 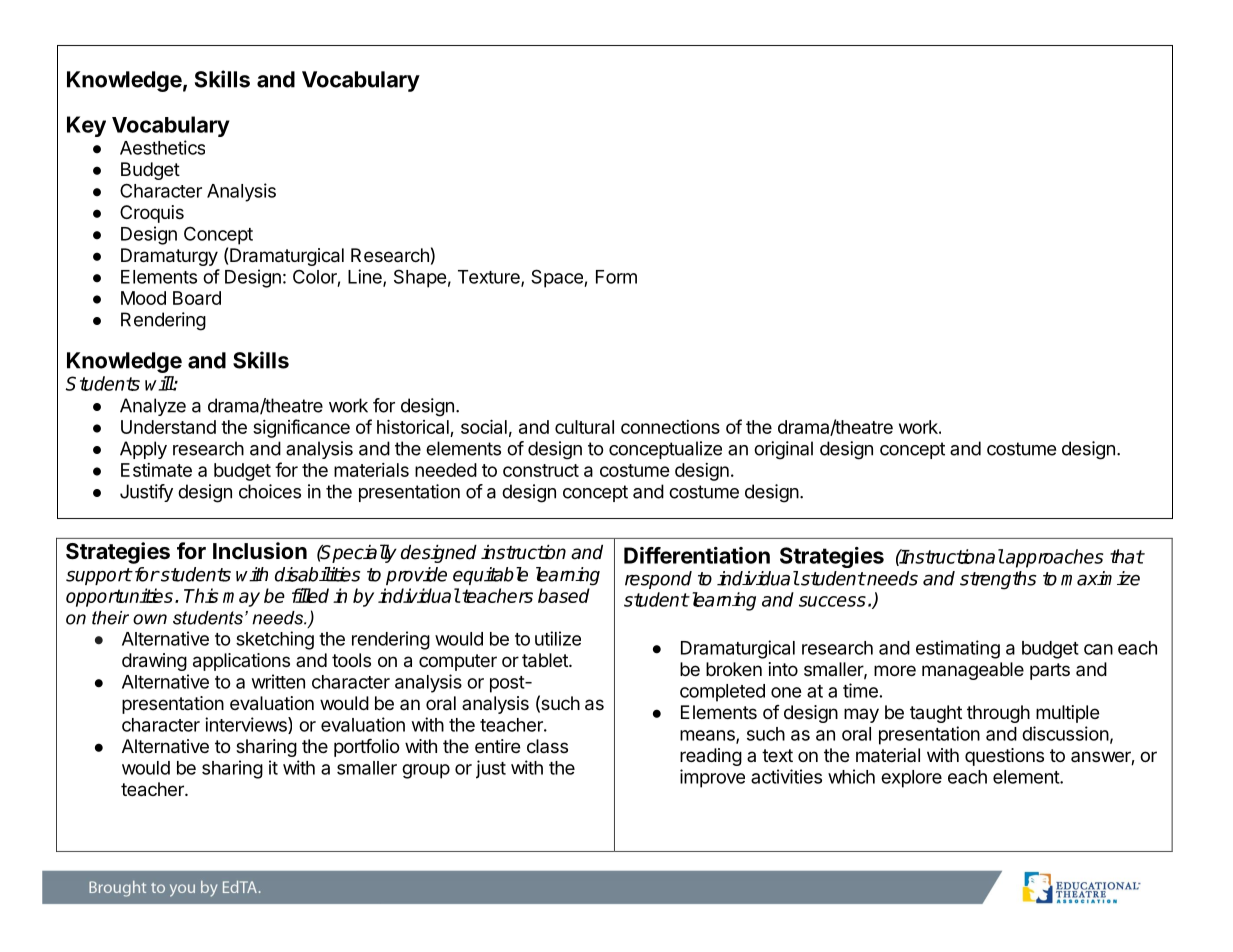 What do you see at coordinates (547, 746) in the screenshot?
I see `class` at bounding box center [547, 746].
